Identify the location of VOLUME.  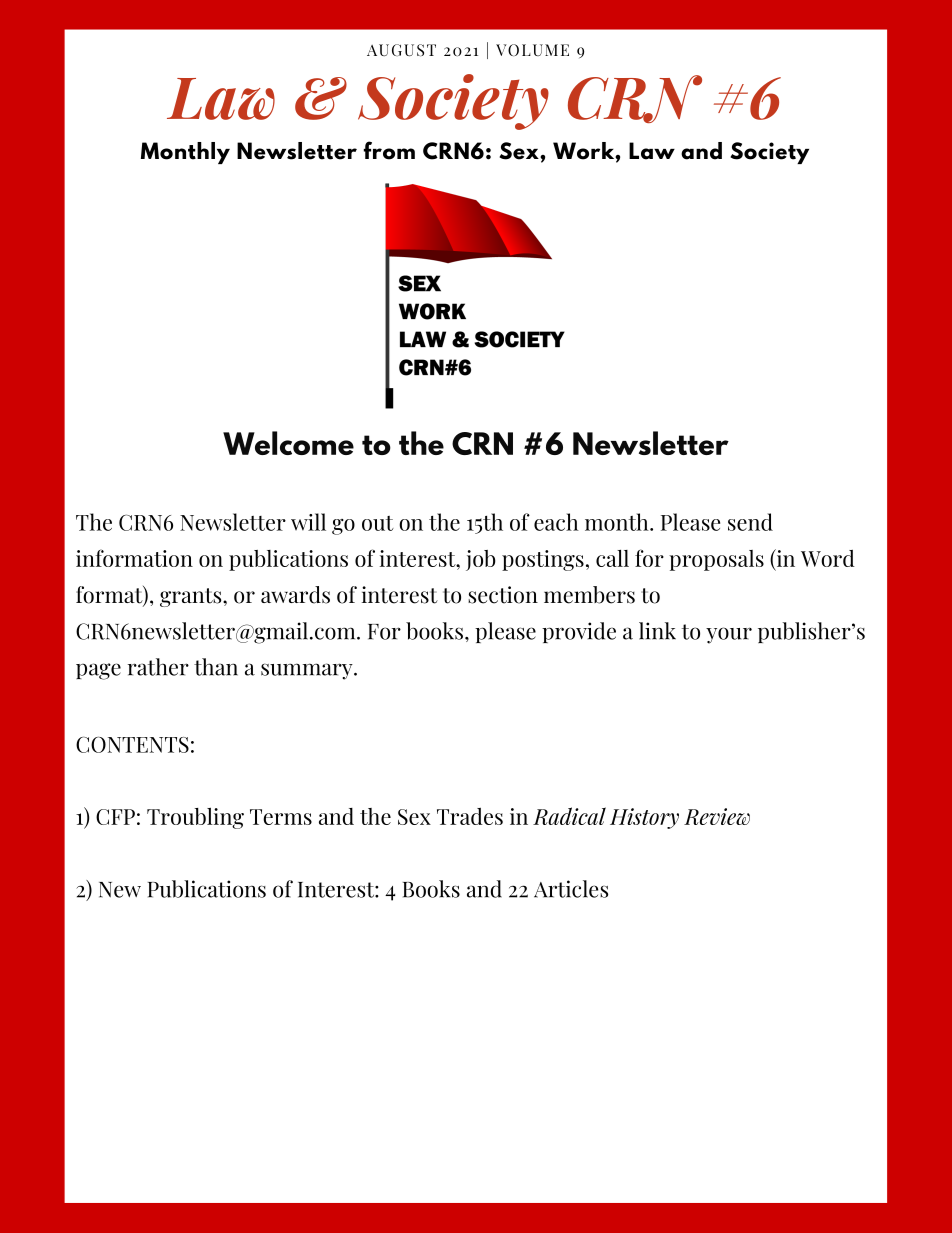
(532, 50).
